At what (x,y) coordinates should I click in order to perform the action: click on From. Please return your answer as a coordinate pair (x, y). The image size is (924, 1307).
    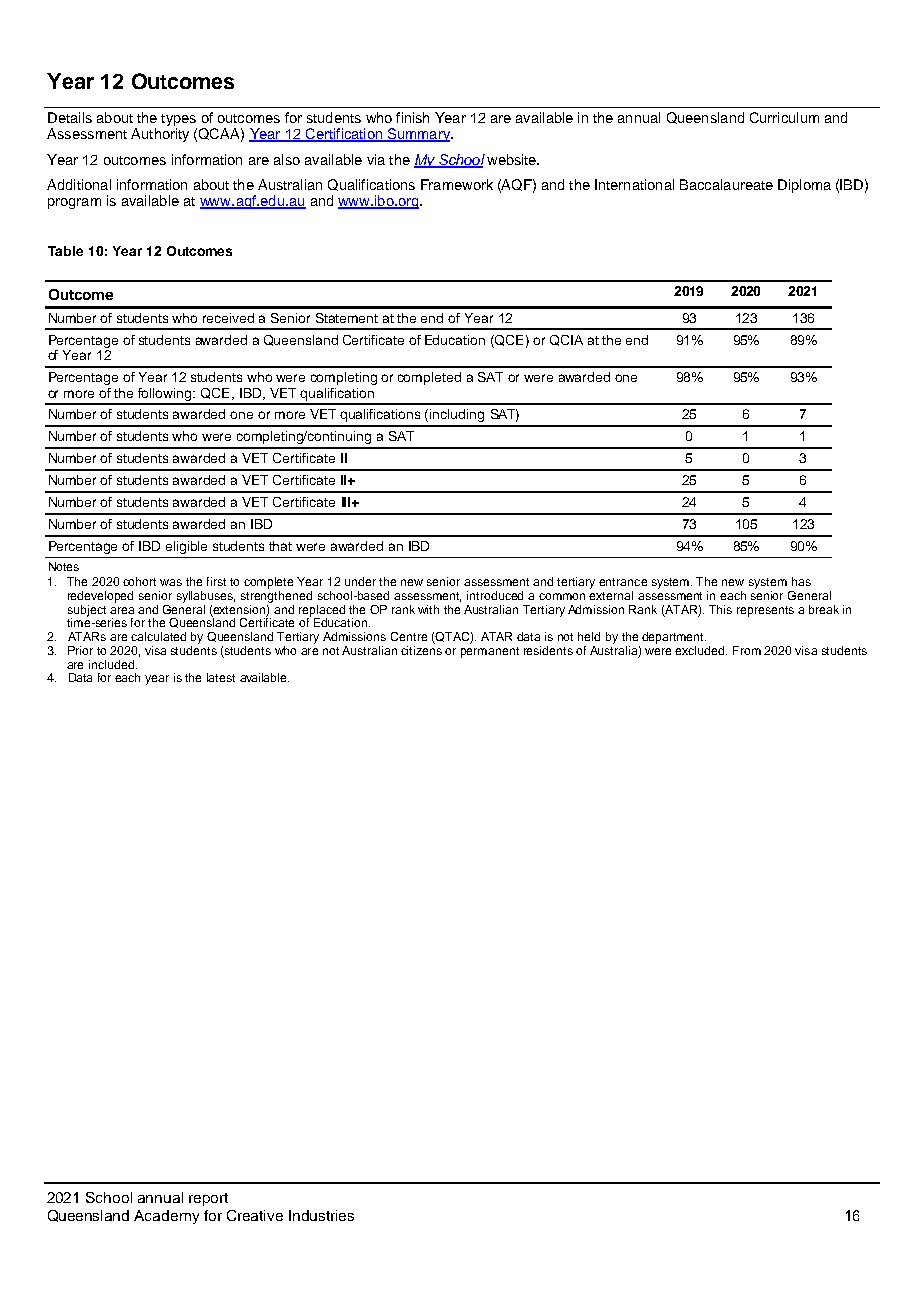
    Looking at the image, I should click on (747, 650).
